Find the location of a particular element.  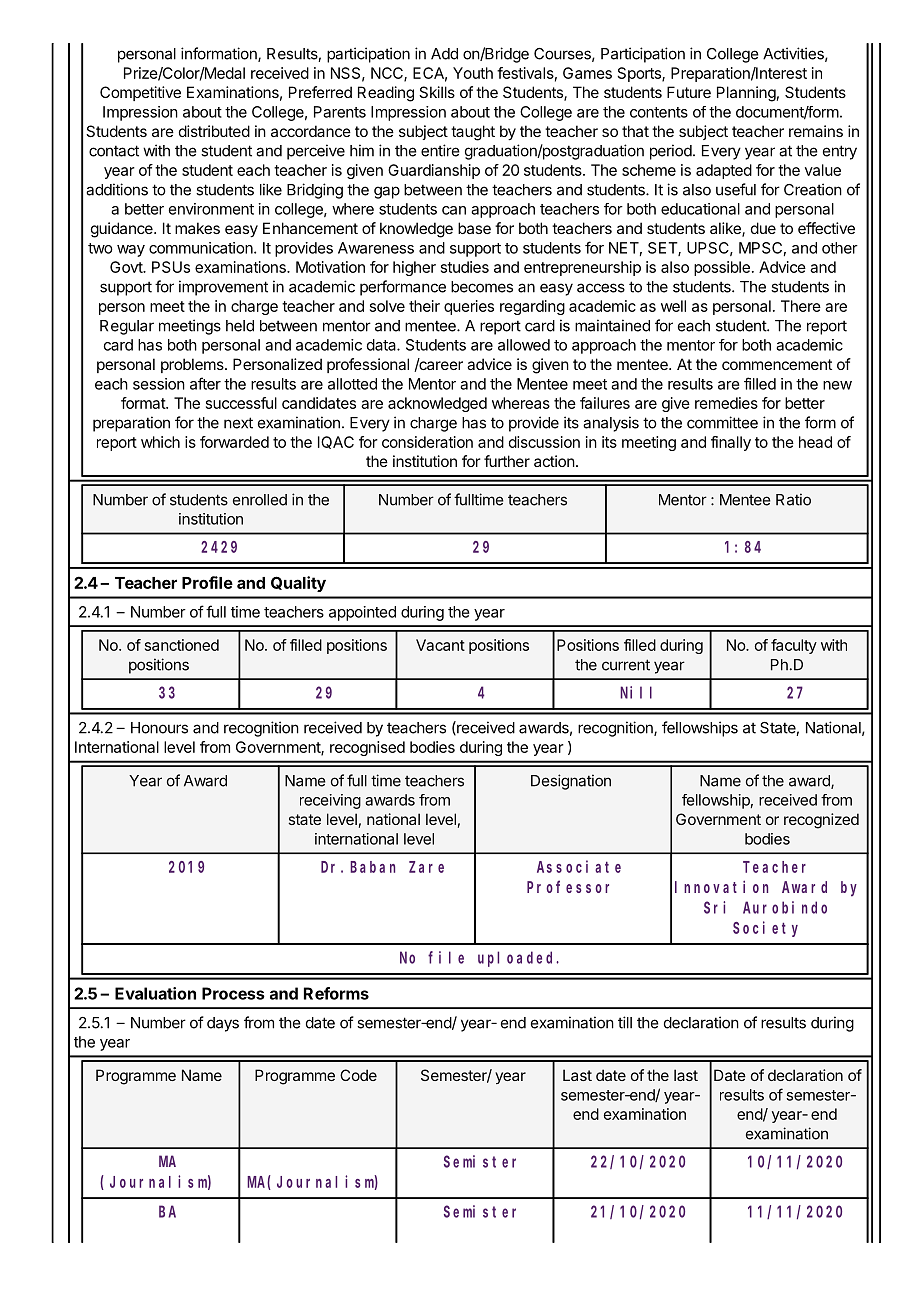

faculty is located at coordinates (794, 646).
